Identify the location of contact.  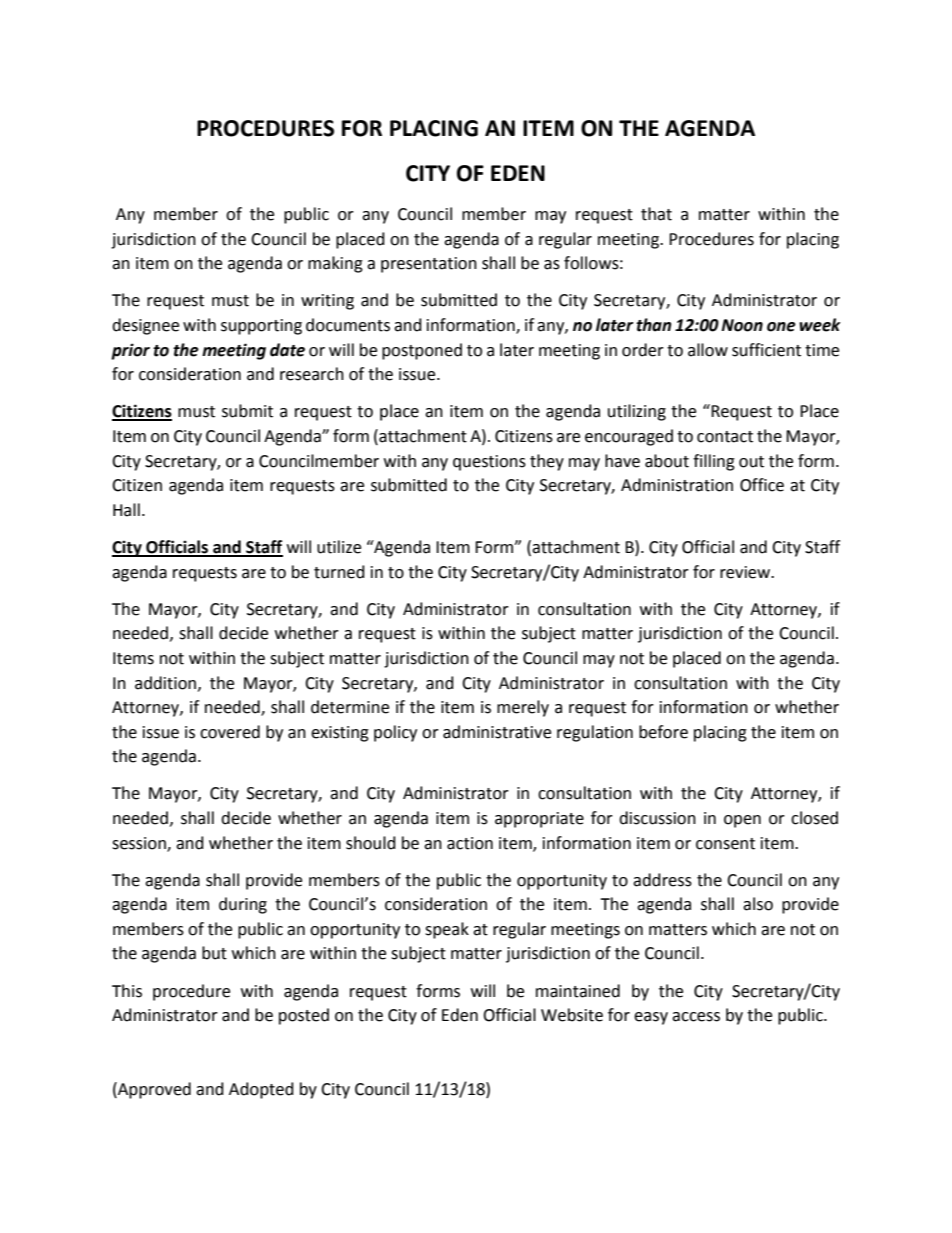
(725, 437).
